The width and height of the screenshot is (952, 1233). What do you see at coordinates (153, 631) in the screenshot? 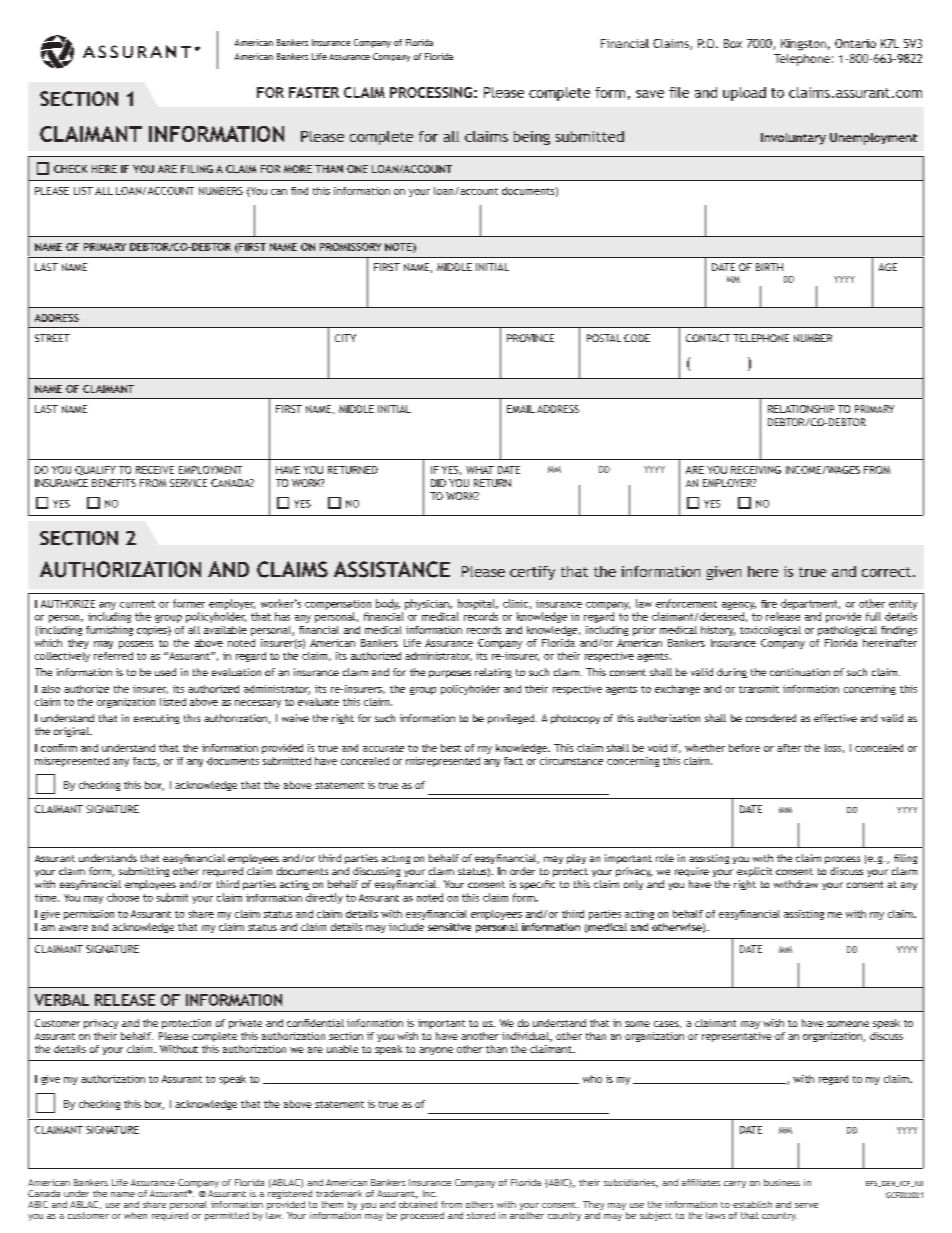
I see `copies` at bounding box center [153, 631].
